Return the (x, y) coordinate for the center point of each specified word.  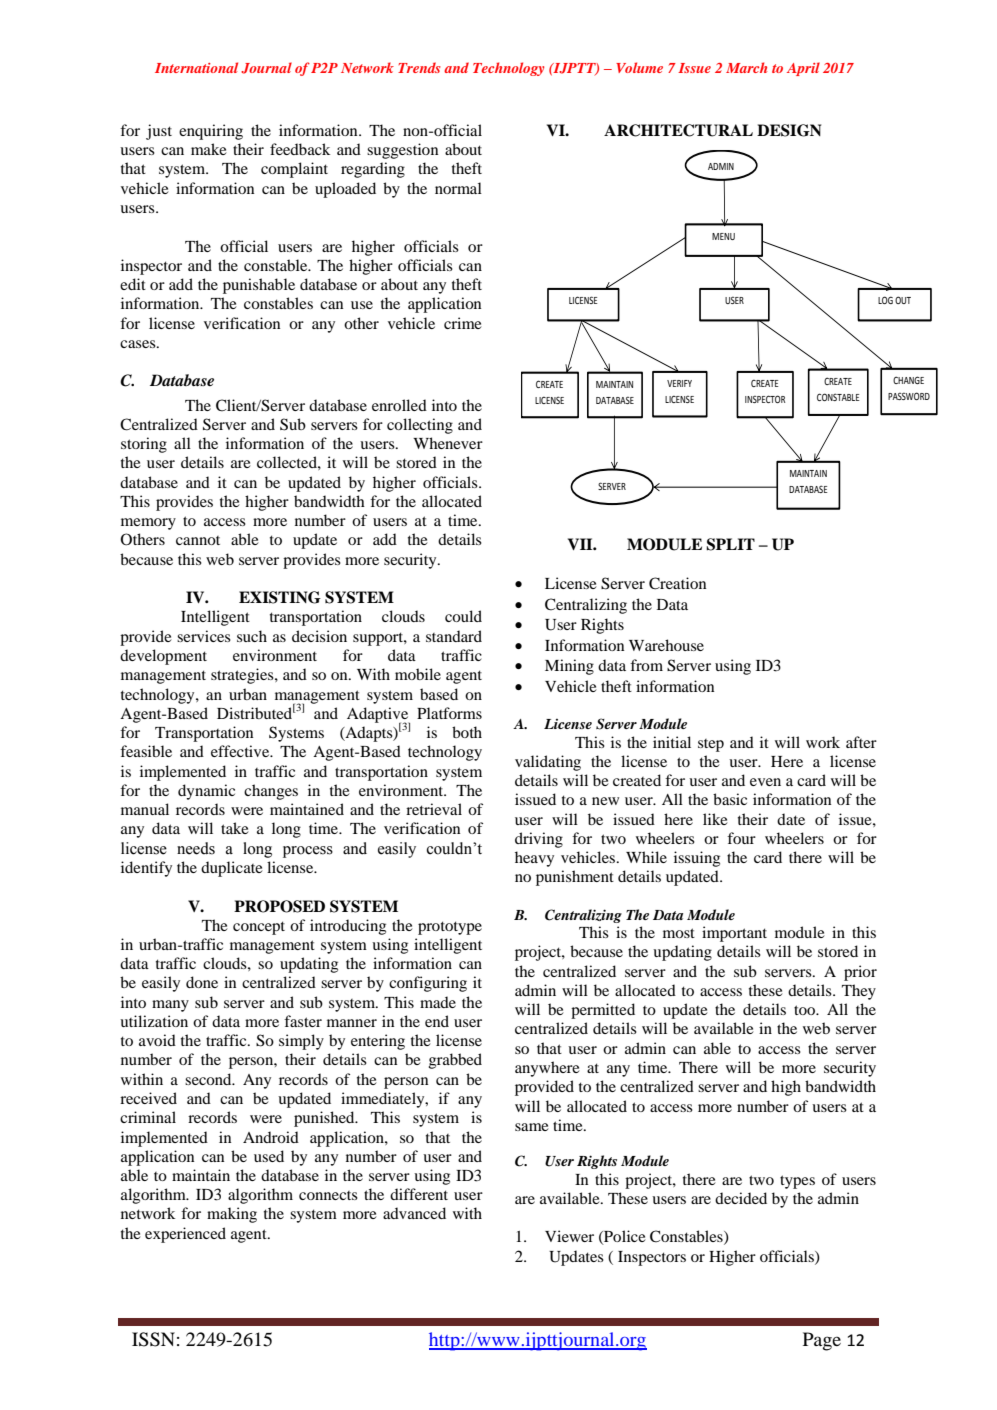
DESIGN (789, 130)
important (734, 934)
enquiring (211, 132)
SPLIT (730, 544)
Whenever (448, 443)
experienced (185, 1235)
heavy (534, 859)
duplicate (232, 869)
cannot (198, 540)
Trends (419, 67)
